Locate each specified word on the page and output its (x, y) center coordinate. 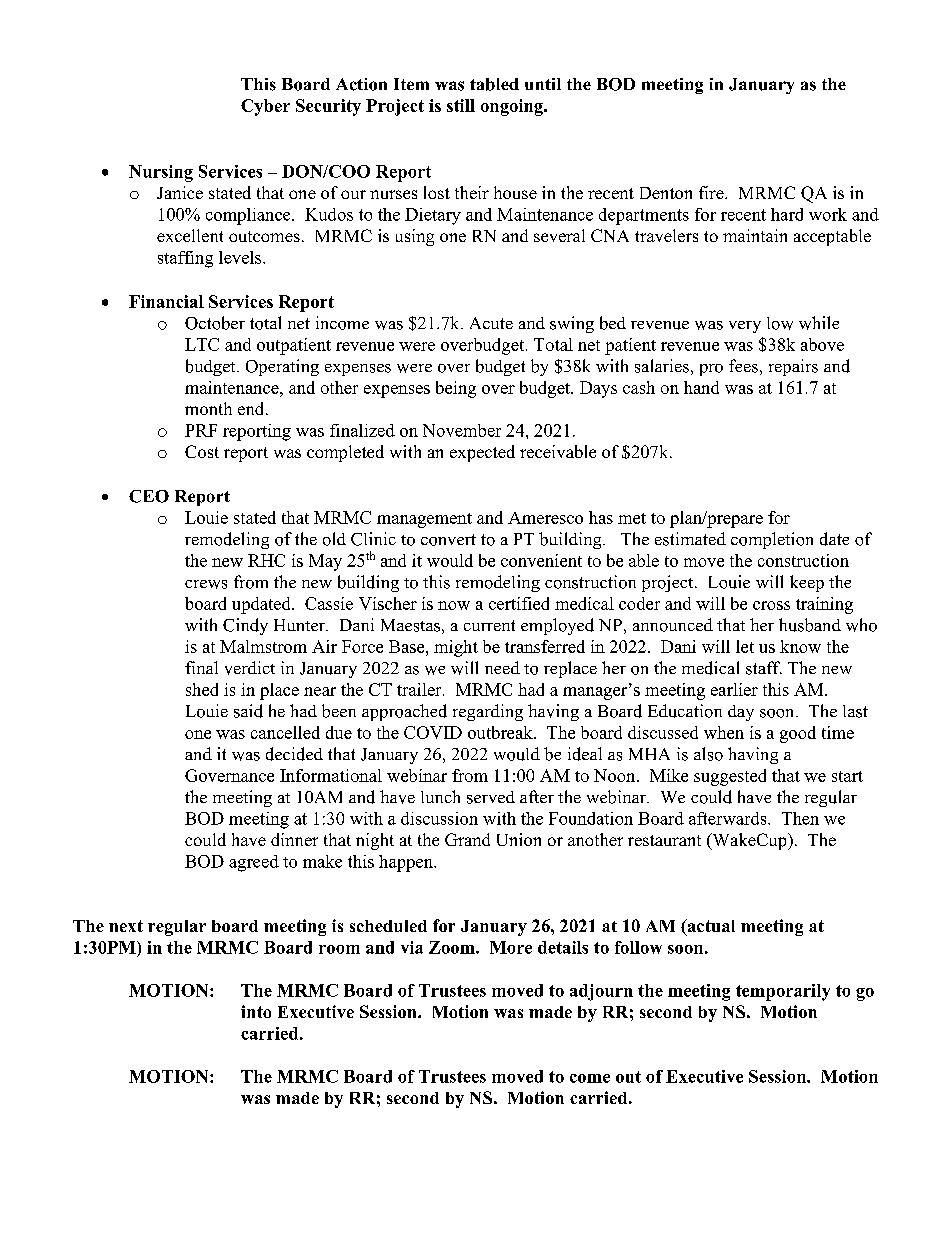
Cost (202, 451)
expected (482, 453)
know (800, 646)
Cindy (245, 626)
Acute (491, 323)
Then (800, 818)
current (489, 625)
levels (241, 257)
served (491, 797)
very (745, 327)
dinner (294, 839)
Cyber (265, 107)
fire (712, 192)
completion (772, 540)
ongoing (513, 107)
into (256, 1011)
